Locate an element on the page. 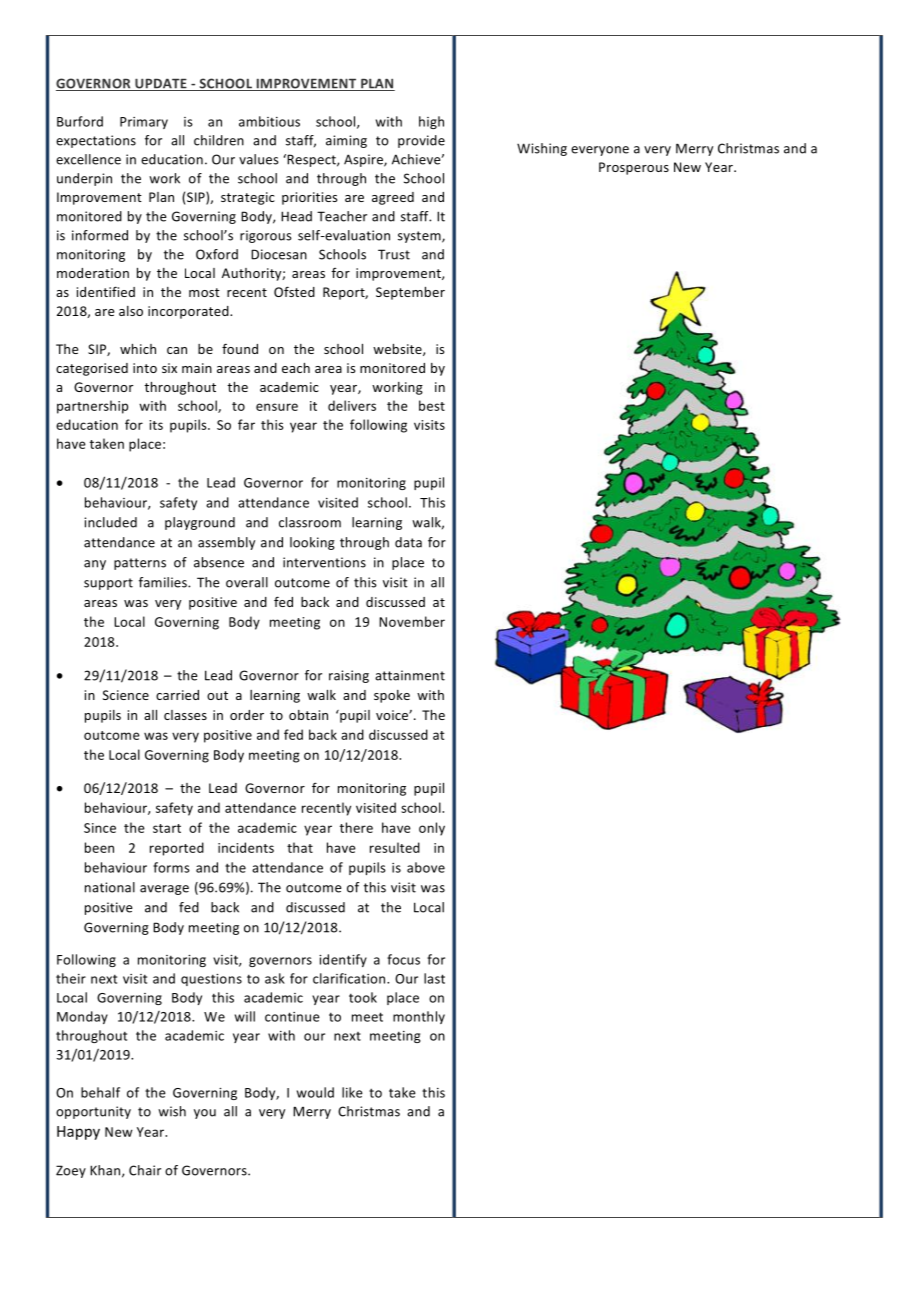  Chair is located at coordinates (145, 1170).
